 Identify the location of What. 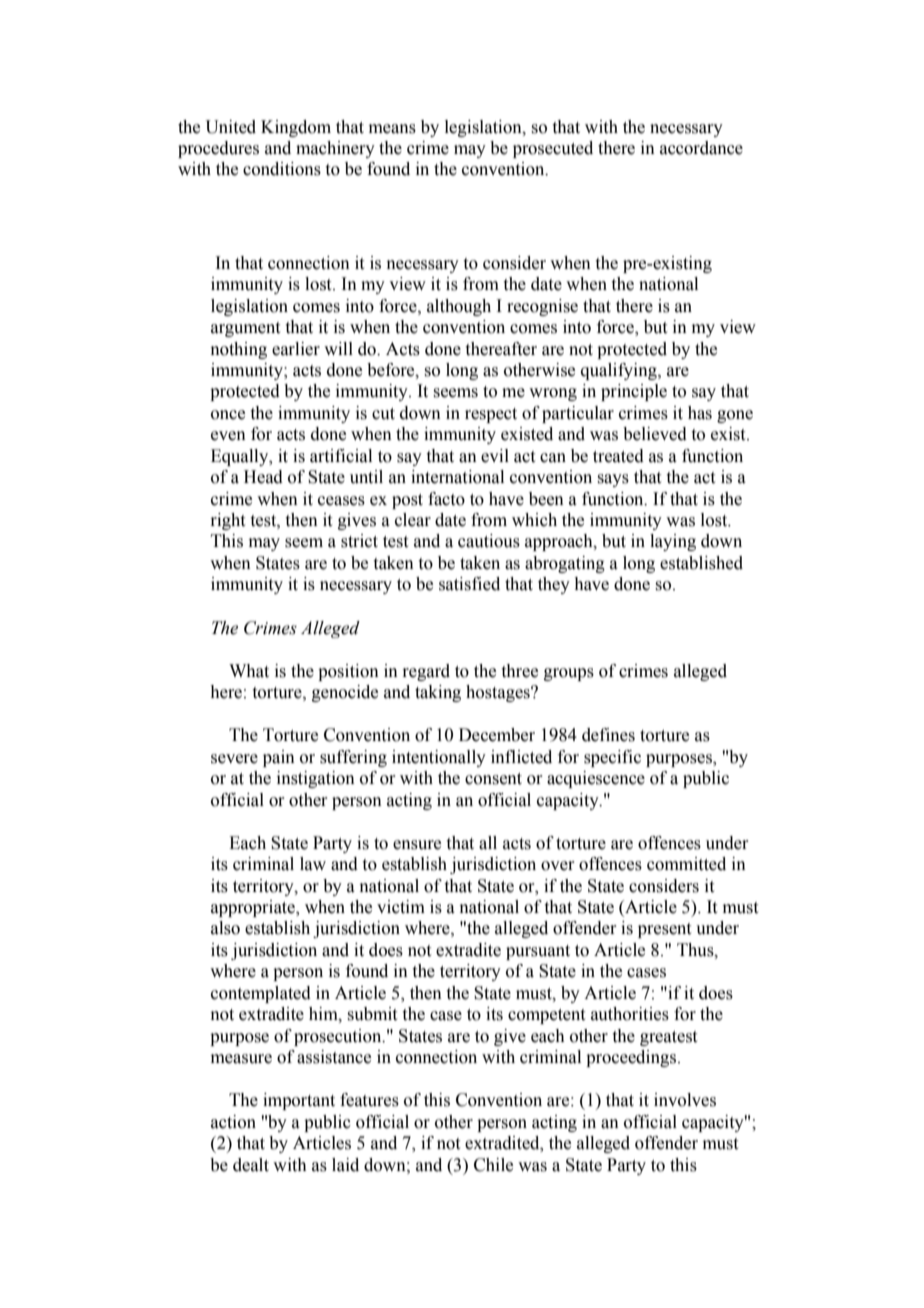
(249, 671).
